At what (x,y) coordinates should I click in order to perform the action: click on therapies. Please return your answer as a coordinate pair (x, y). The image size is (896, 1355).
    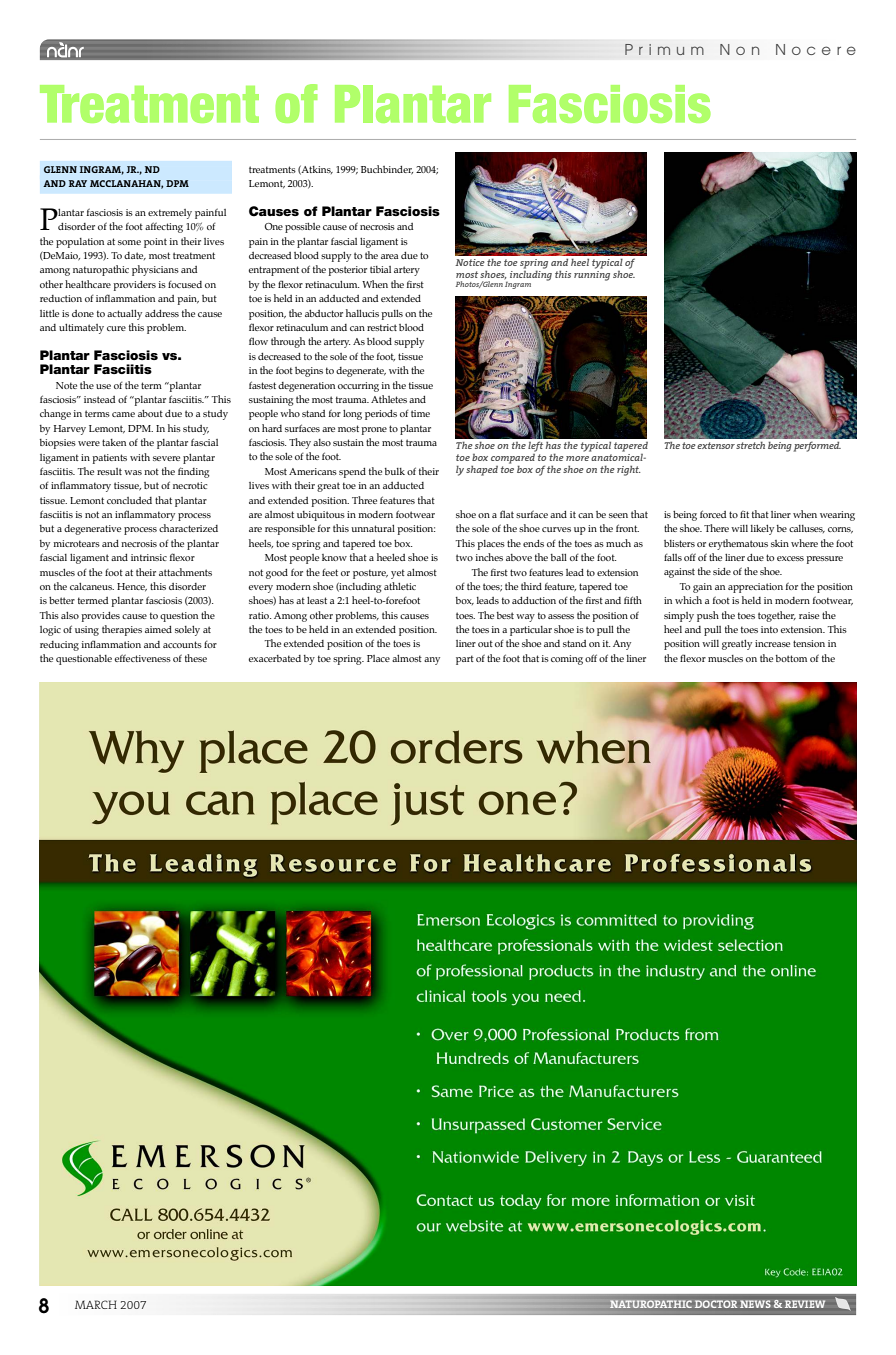
    Looking at the image, I should click on (122, 630).
